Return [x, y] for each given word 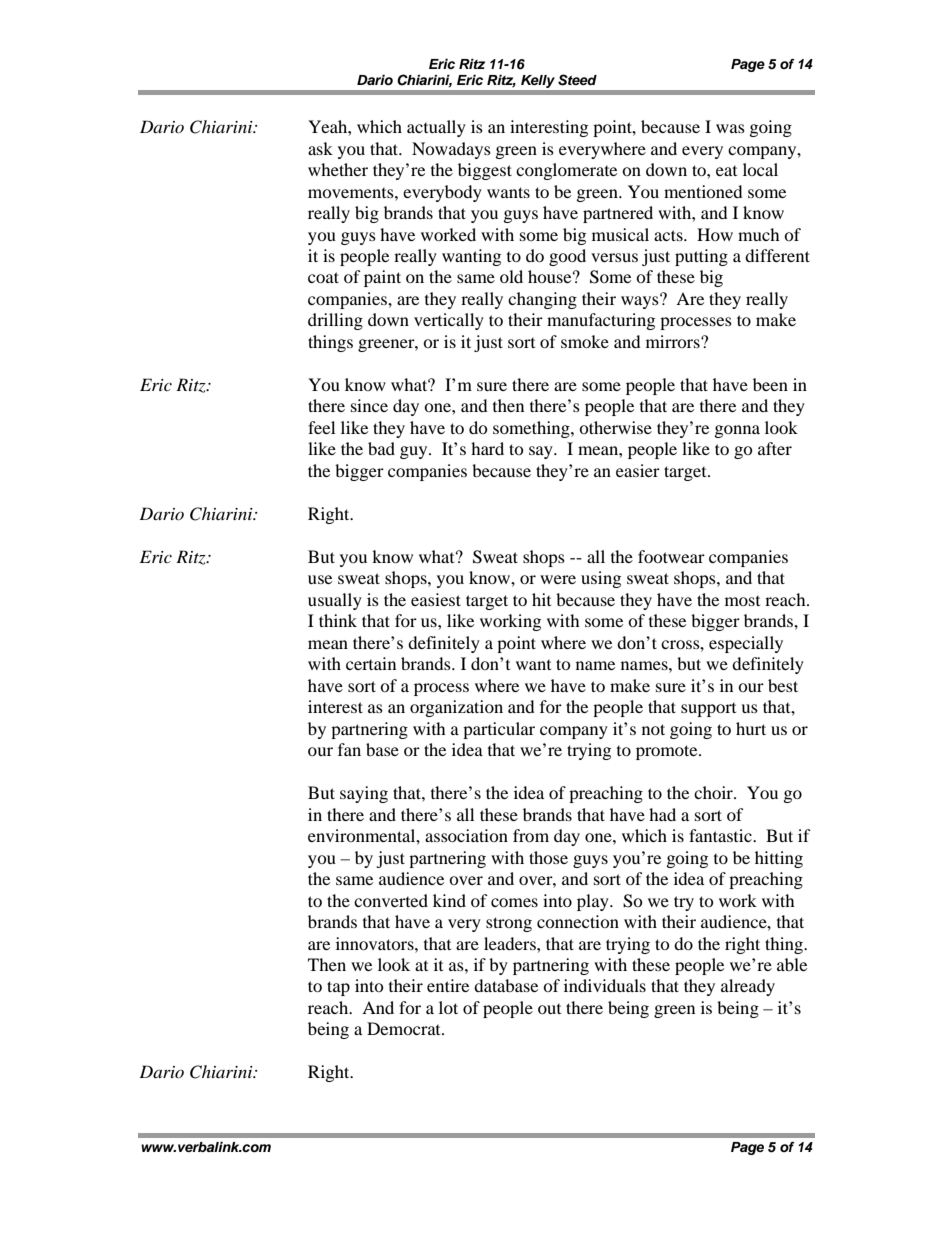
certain [371, 663]
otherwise [615, 427]
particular [499, 730]
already [748, 987]
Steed [577, 80]
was [730, 128]
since [369, 405]
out [549, 1009]
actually [436, 128]
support [708, 710]
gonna [737, 431]
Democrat [405, 1028]
